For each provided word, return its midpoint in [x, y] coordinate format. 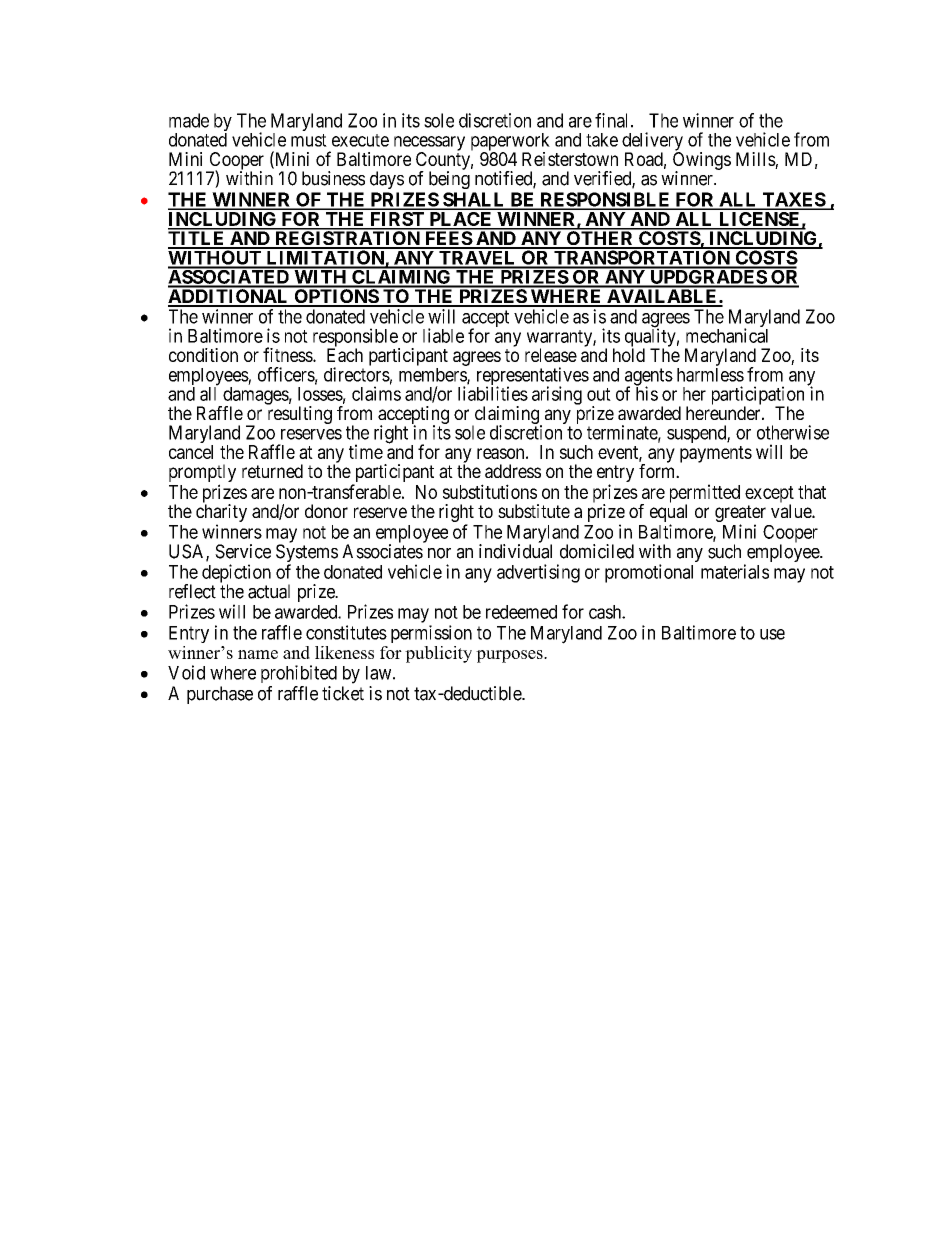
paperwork [510, 143]
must [309, 140]
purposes [510, 656]
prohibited [299, 674]
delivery [652, 142]
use [772, 634]
